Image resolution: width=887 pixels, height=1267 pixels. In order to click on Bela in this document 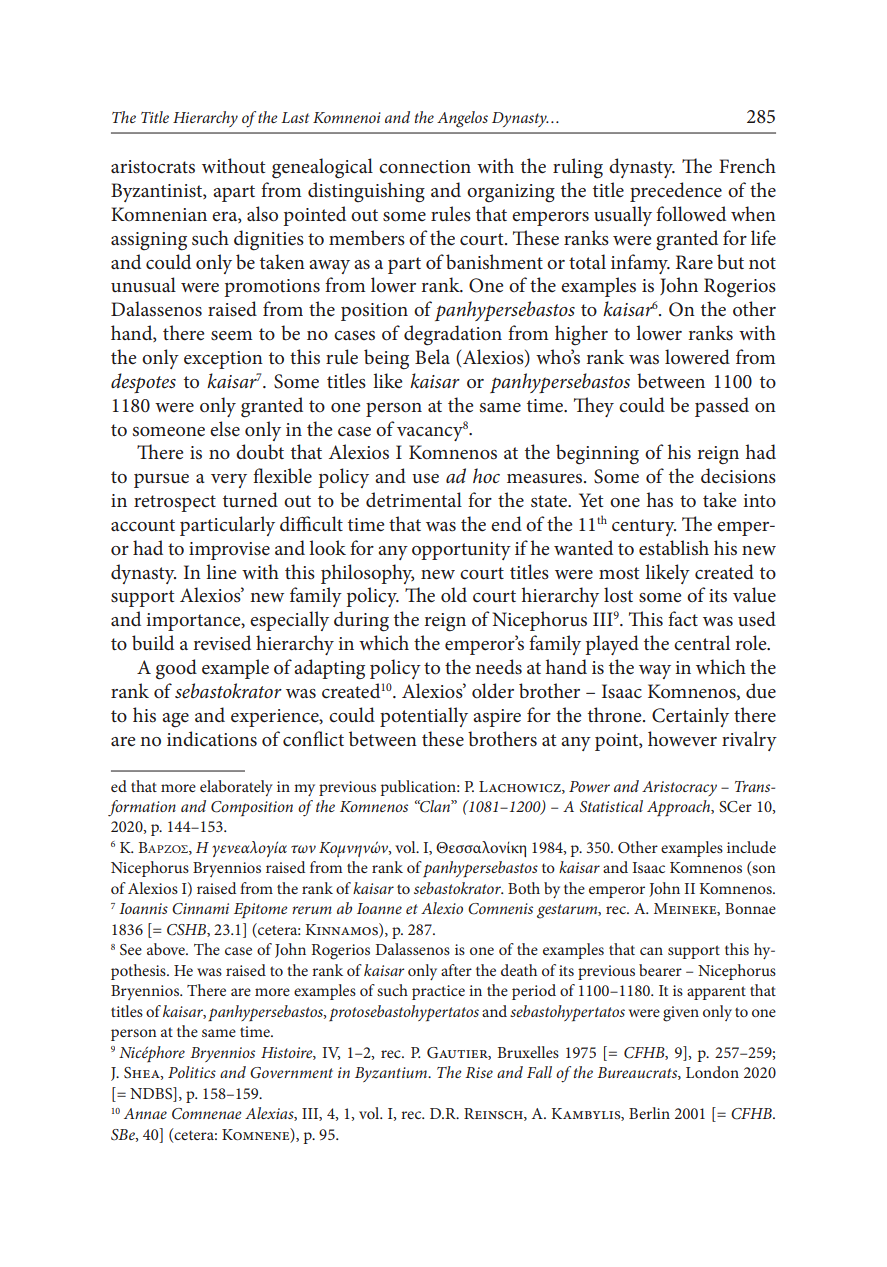, I will do `click(432, 356)`.
